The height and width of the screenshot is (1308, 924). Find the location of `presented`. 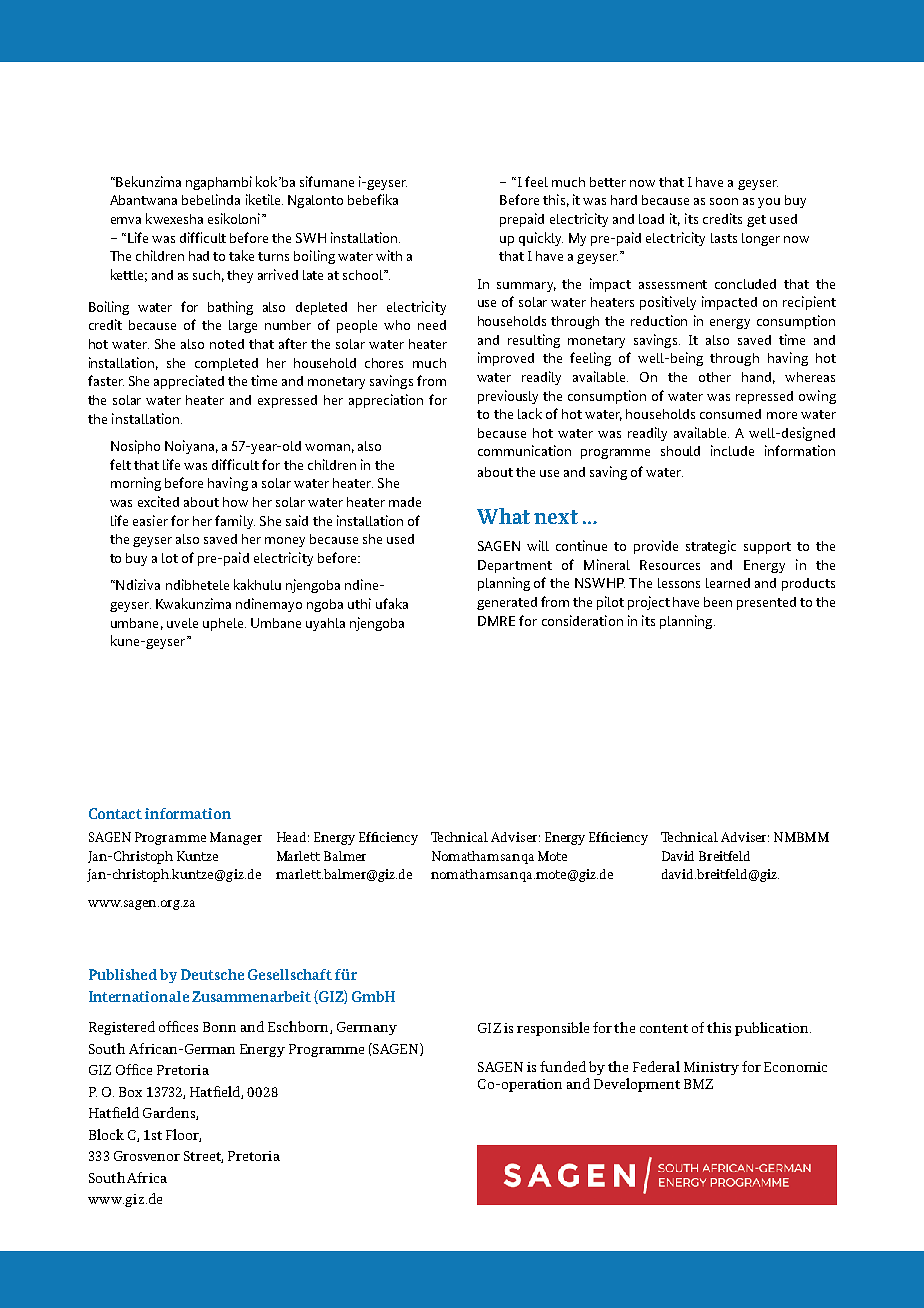

presented is located at coordinates (766, 603).
